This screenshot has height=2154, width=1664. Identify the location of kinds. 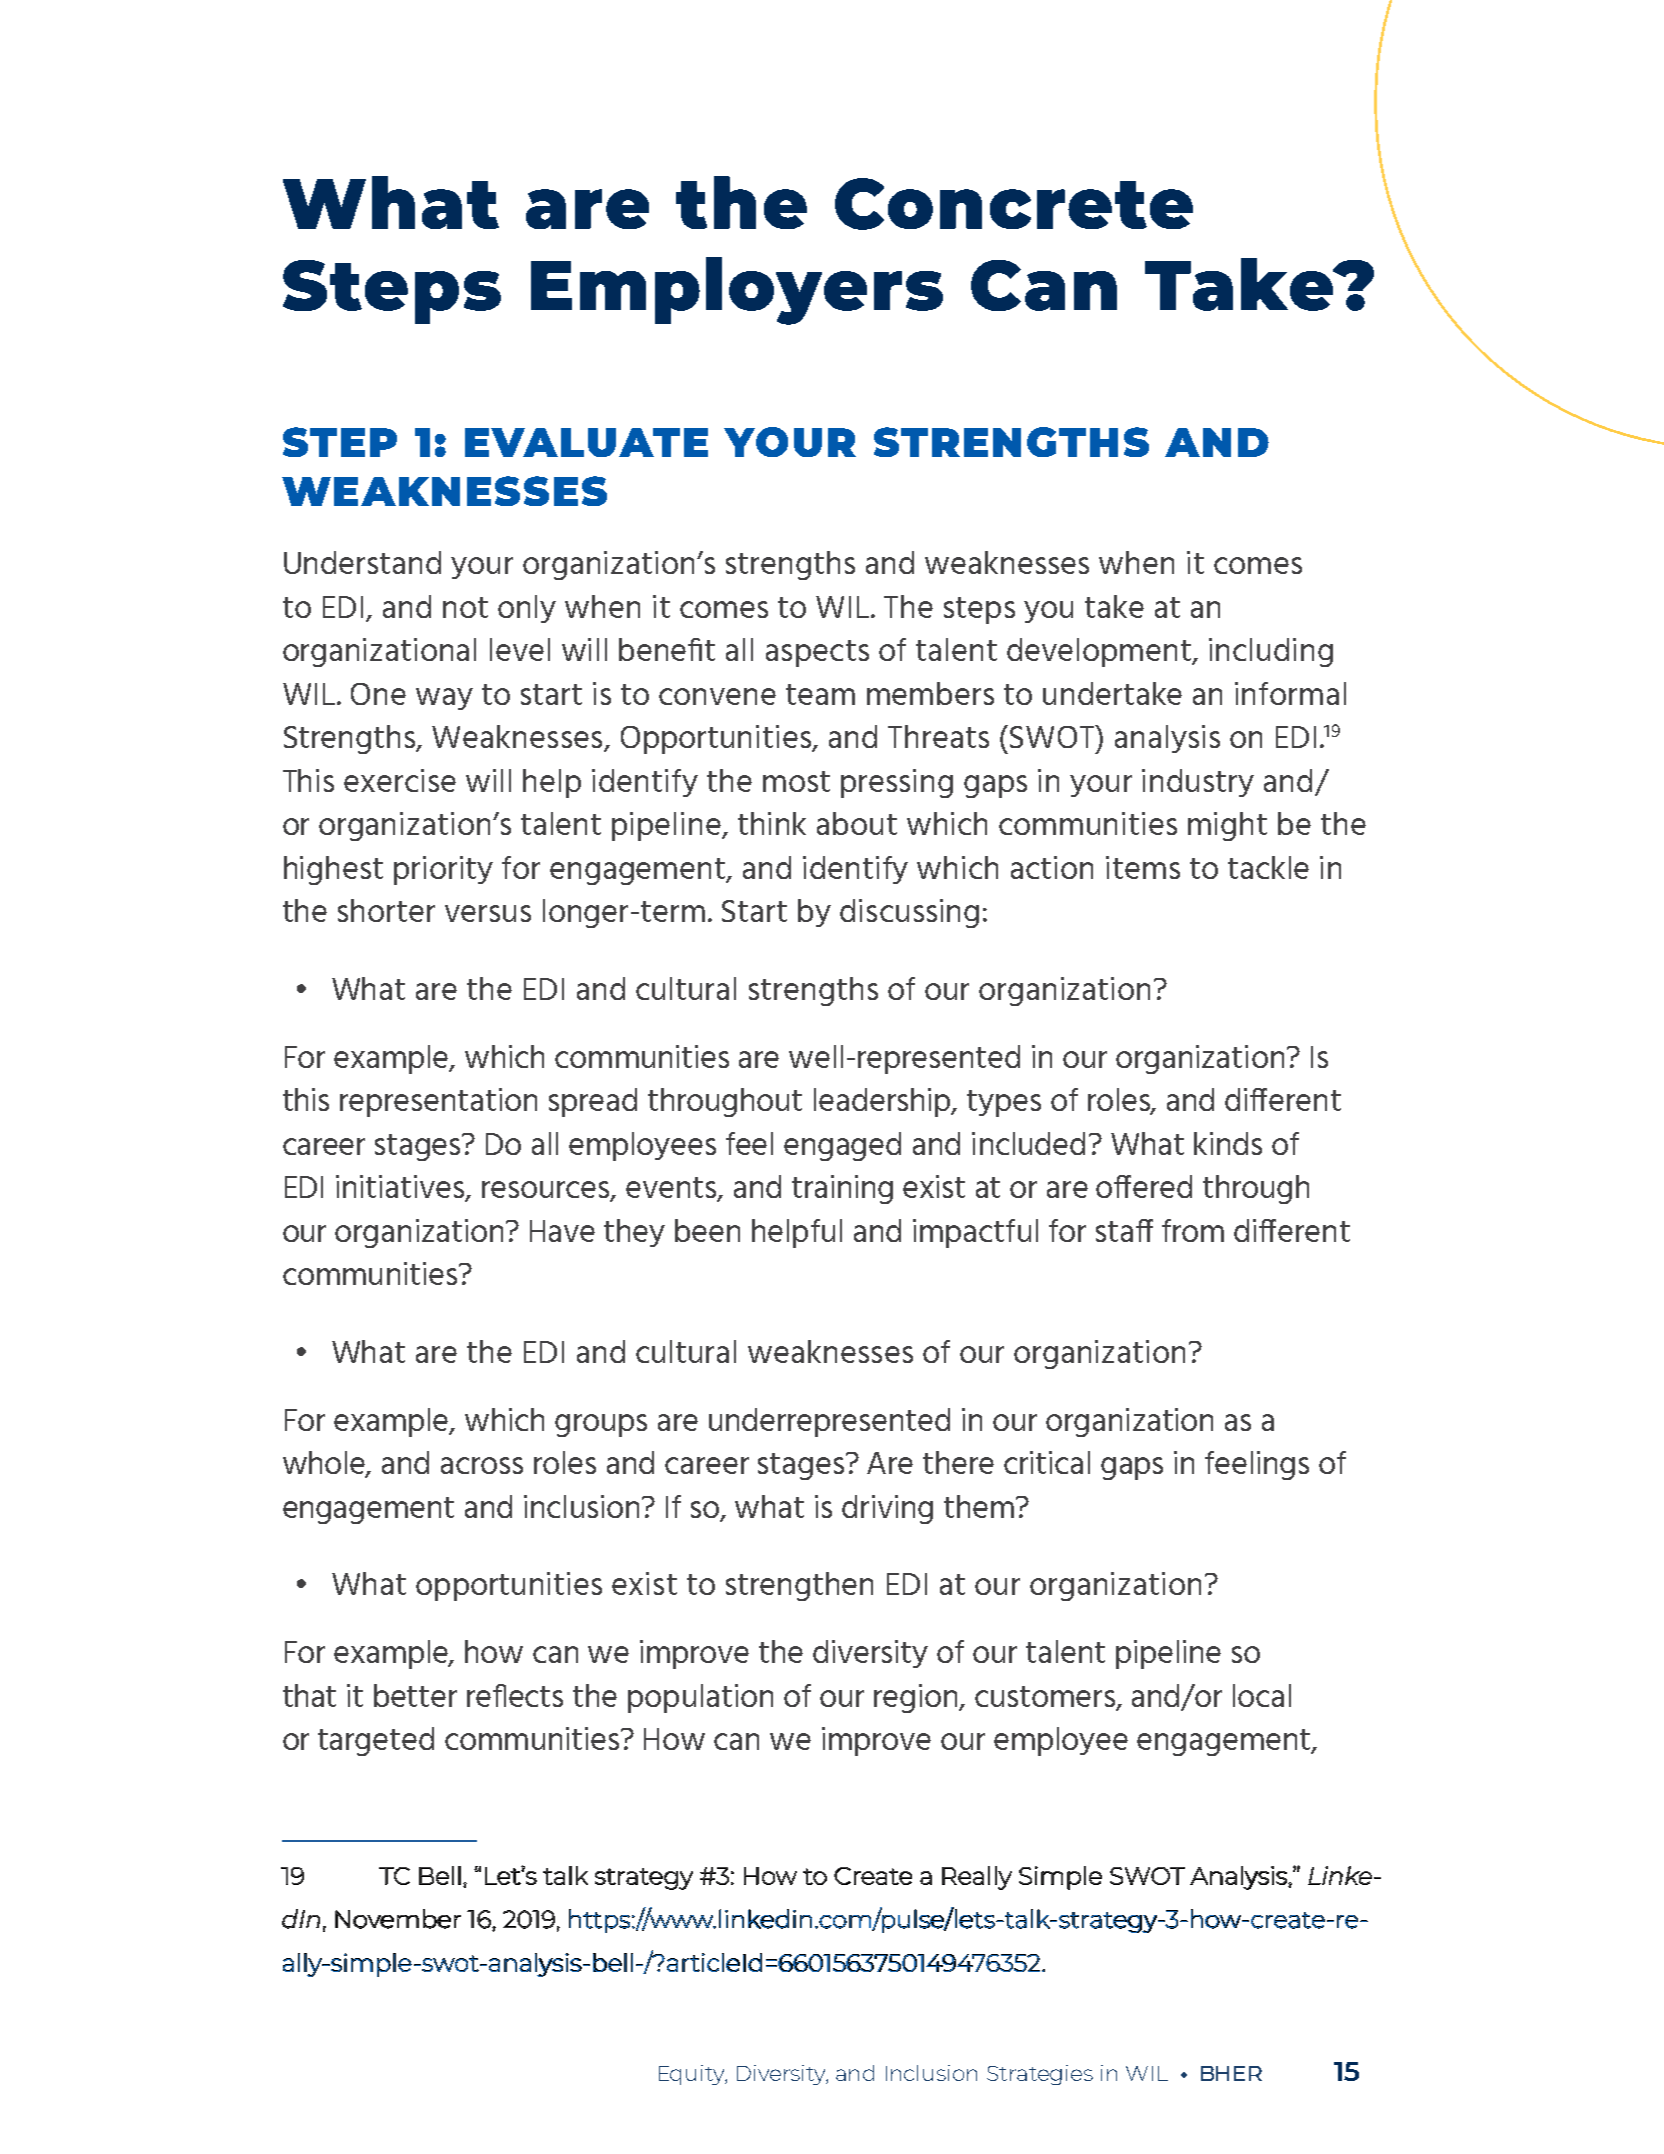
(1228, 1143).
